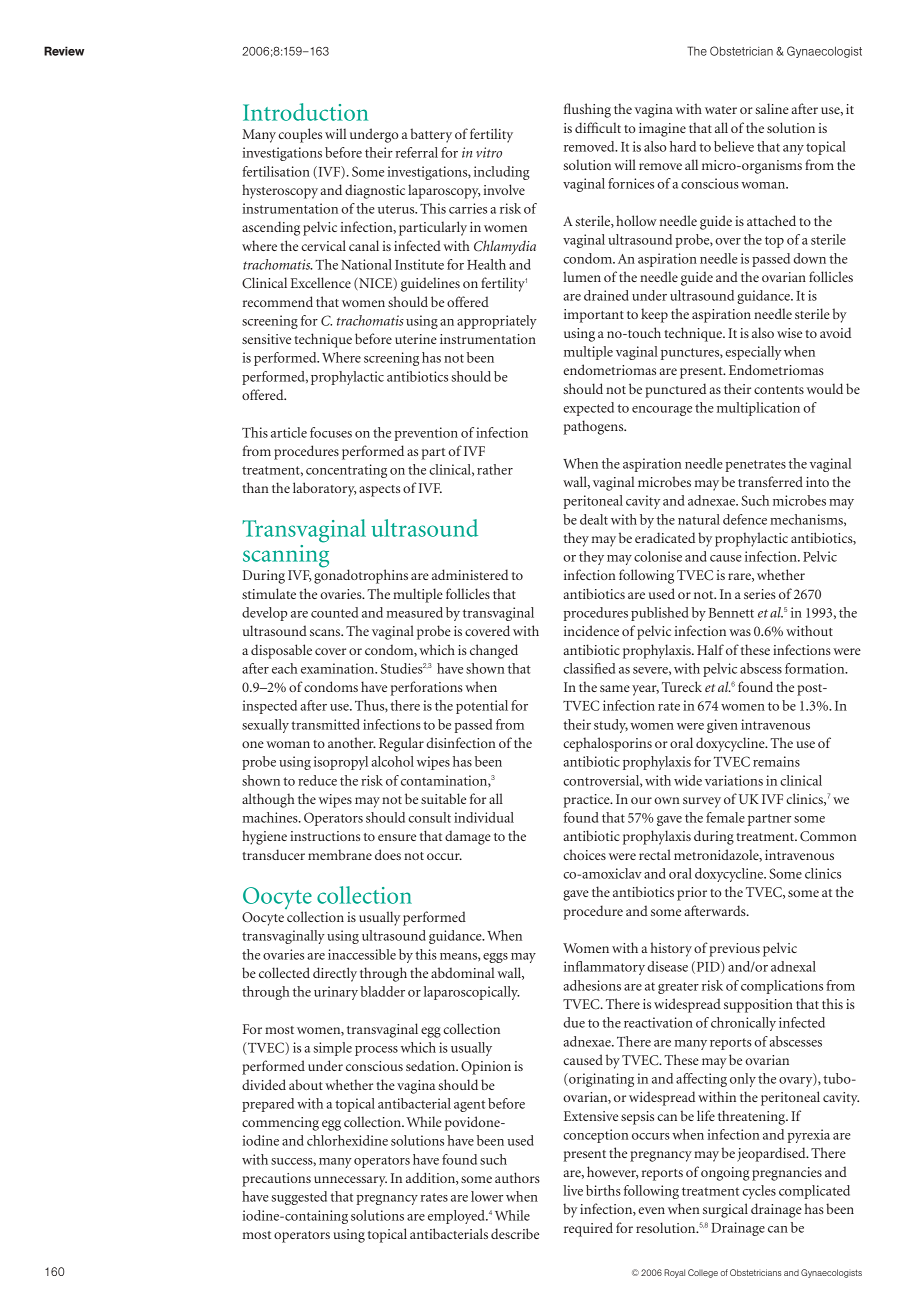 The image size is (924, 1308). Describe the element at coordinates (276, 1180) in the screenshot. I see `precautions` at that location.
